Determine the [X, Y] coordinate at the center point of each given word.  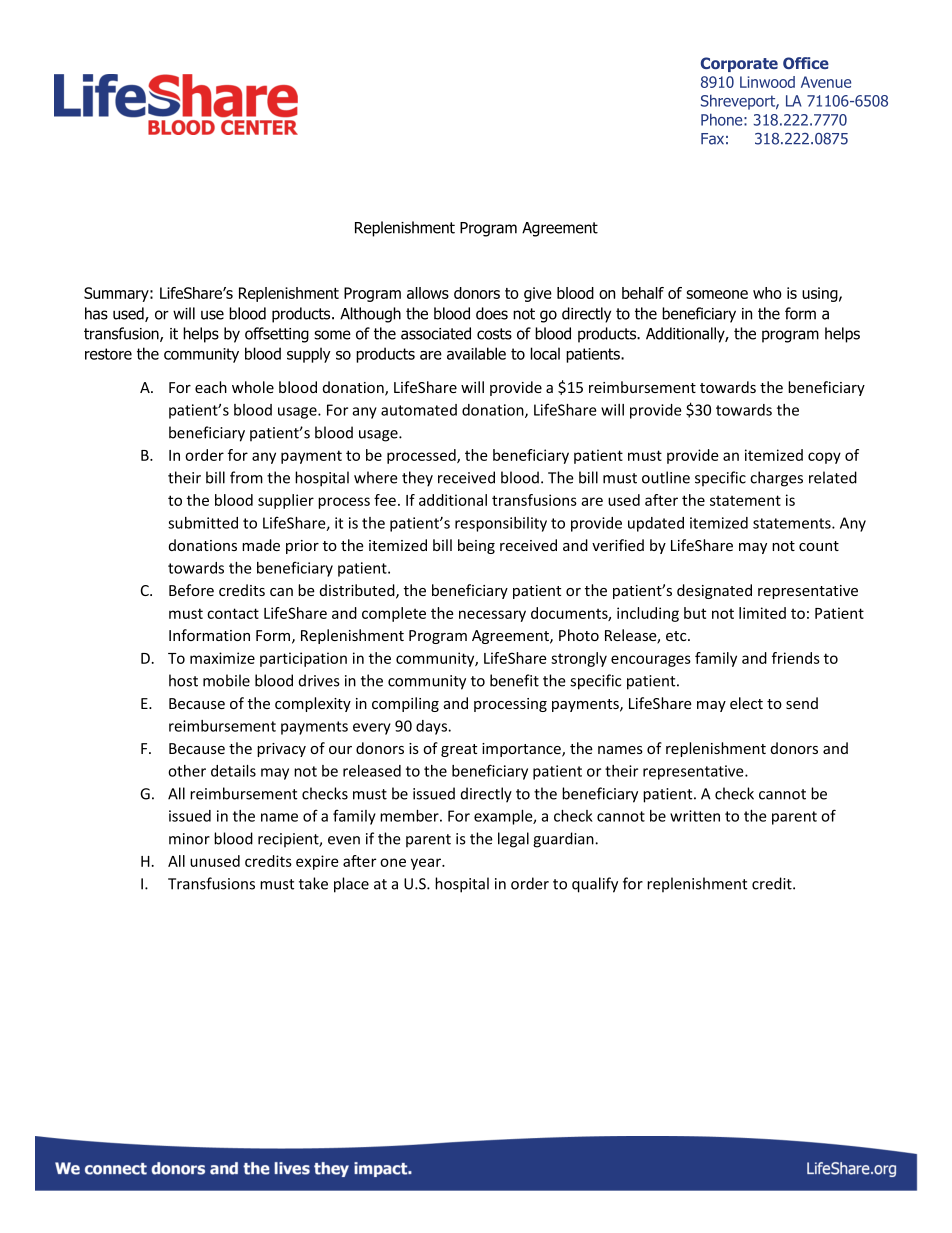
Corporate [739, 64]
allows [428, 293]
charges [776, 479]
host [183, 680]
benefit [514, 680]
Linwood [767, 82]
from [246, 477]
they [417, 479]
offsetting [277, 335]
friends [796, 658]
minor [189, 839]
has [96, 313]
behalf [643, 293]
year [427, 864]
